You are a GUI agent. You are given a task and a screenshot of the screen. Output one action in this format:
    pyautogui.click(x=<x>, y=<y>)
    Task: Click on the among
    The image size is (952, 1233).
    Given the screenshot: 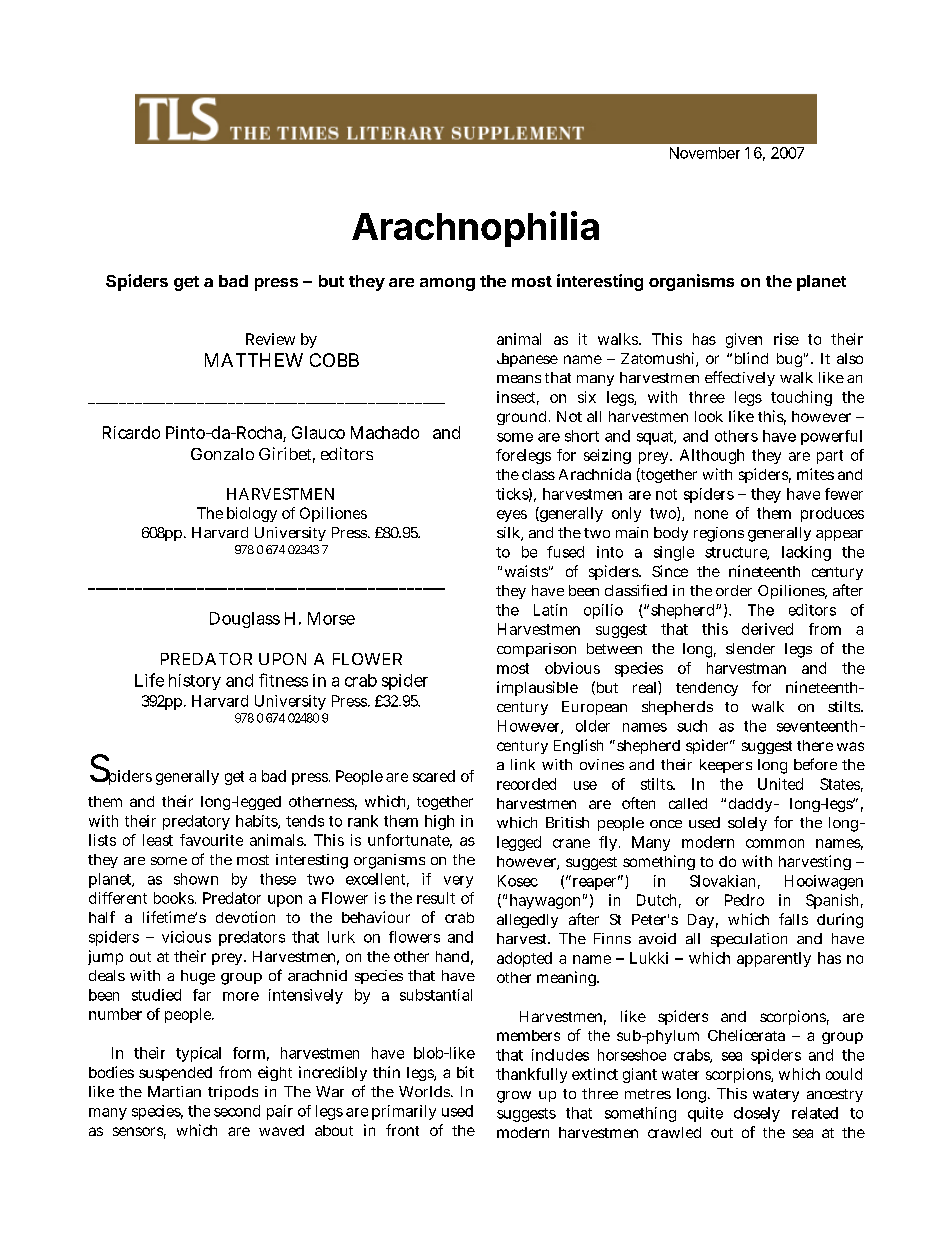 What is the action you would take?
    pyautogui.click(x=447, y=284)
